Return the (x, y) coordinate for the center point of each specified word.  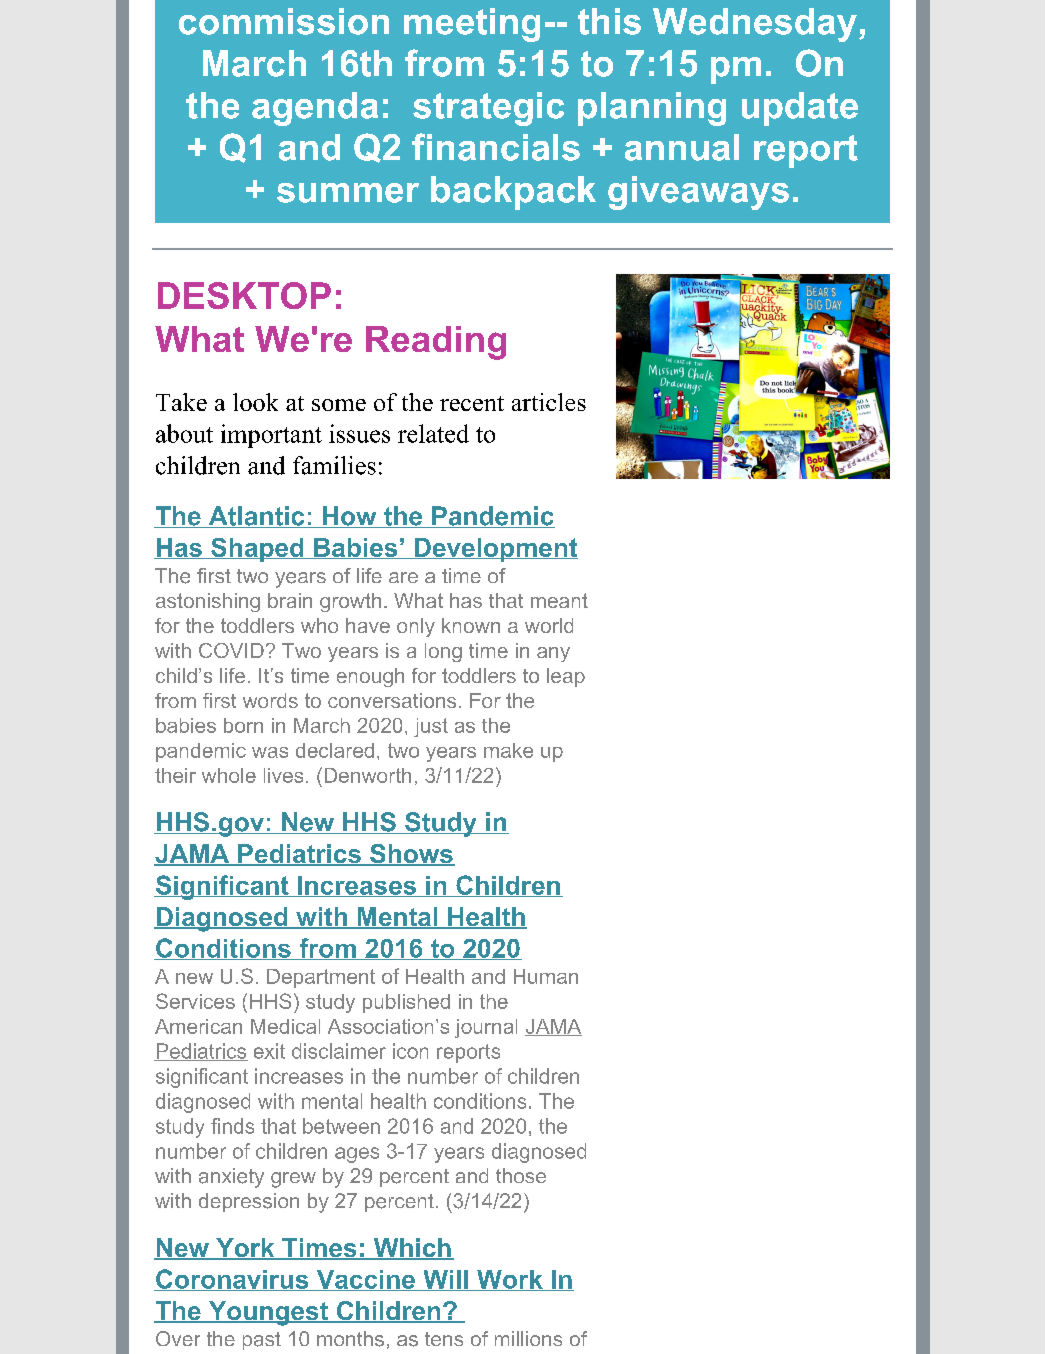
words (270, 700)
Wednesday (755, 25)
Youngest (268, 1313)
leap (566, 677)
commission (284, 21)
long (443, 652)
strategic (488, 109)
